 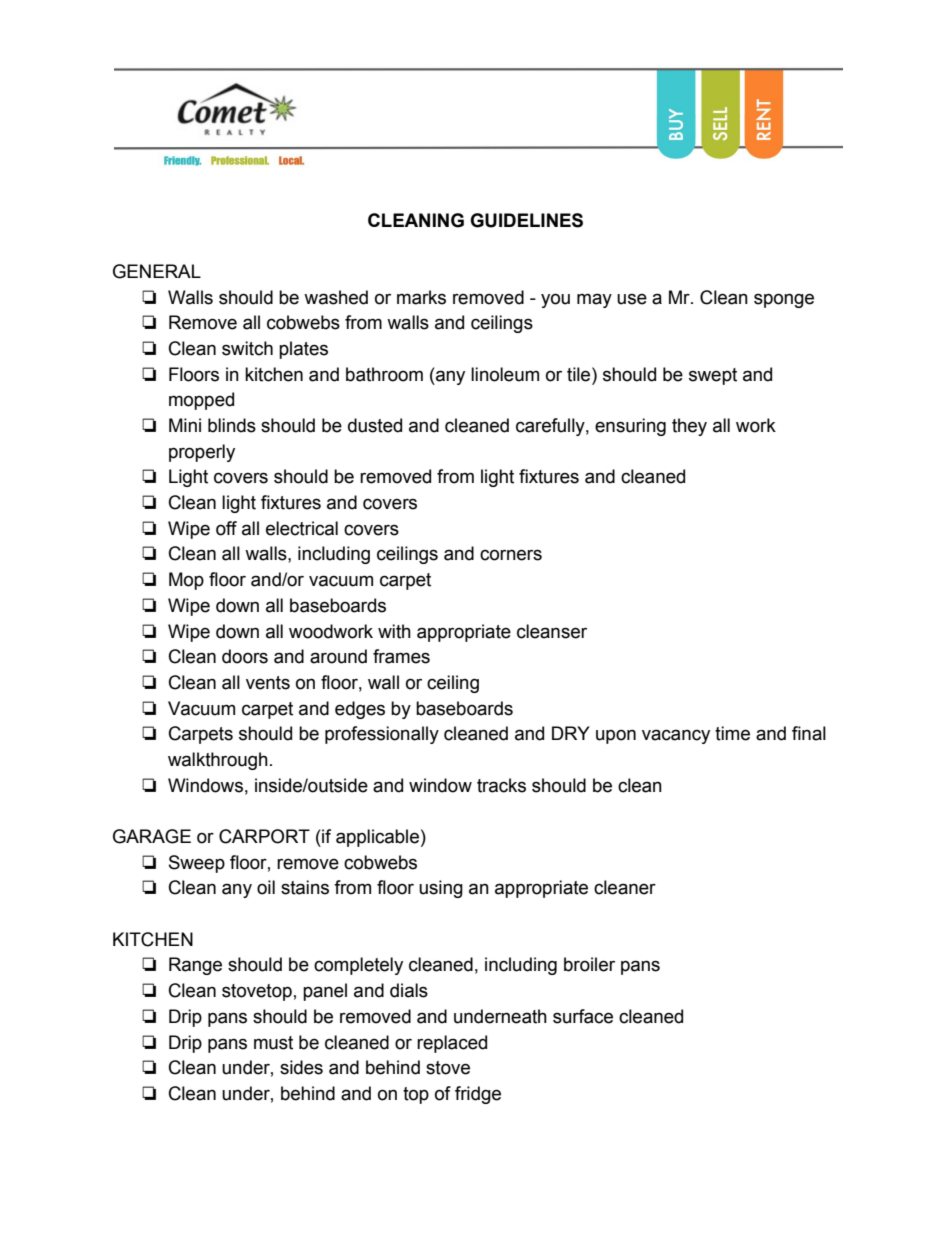 I want to click on GUIDELINES, so click(x=526, y=220).
